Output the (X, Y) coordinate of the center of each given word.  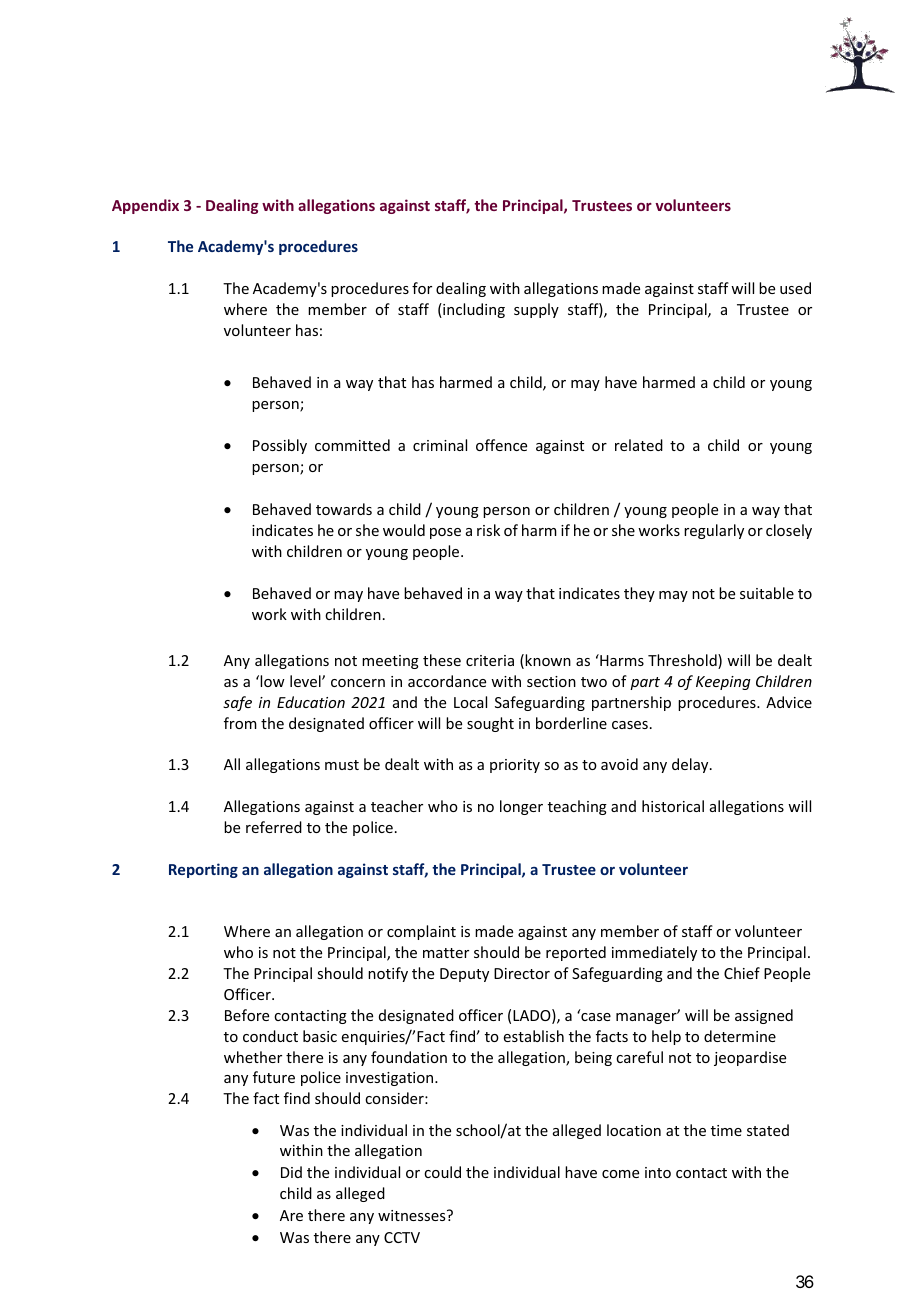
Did (291, 1172)
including (473, 310)
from (240, 723)
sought (490, 724)
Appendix (145, 206)
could (442, 1172)
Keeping (723, 683)
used (795, 288)
